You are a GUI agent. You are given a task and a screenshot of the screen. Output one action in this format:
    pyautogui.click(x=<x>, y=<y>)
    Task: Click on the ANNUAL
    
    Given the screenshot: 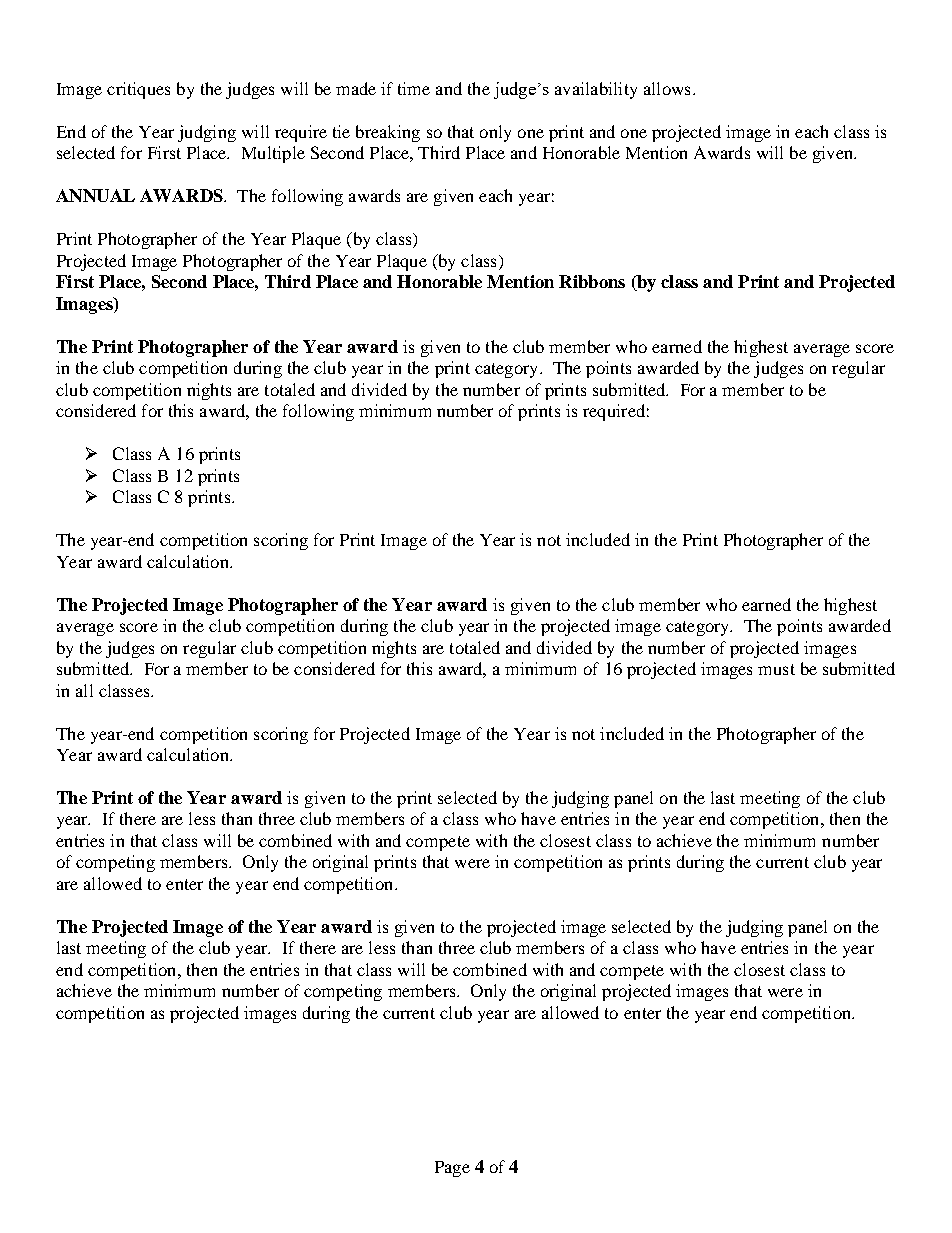 What is the action you would take?
    pyautogui.click(x=95, y=195)
